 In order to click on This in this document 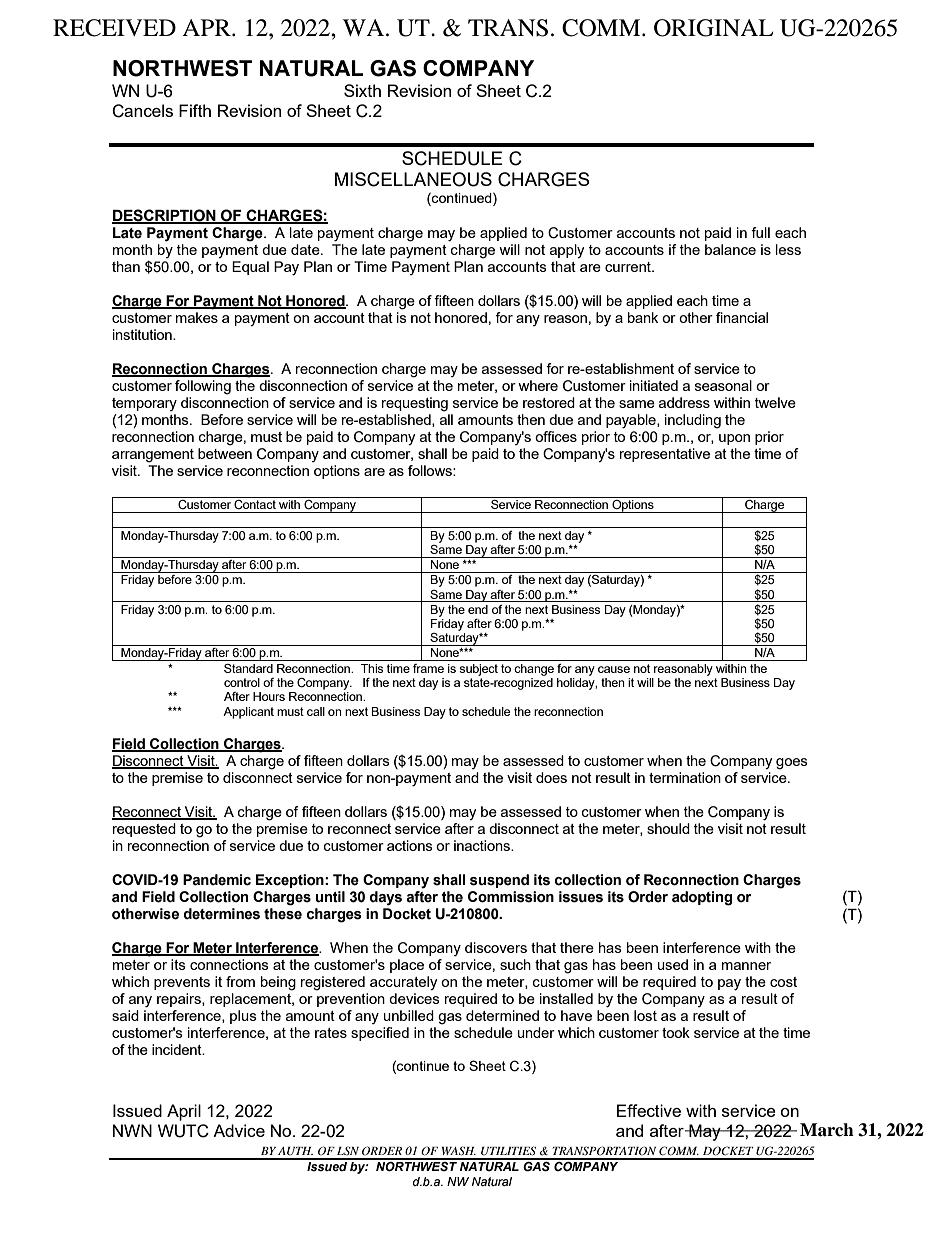, I will do `click(372, 668)`.
